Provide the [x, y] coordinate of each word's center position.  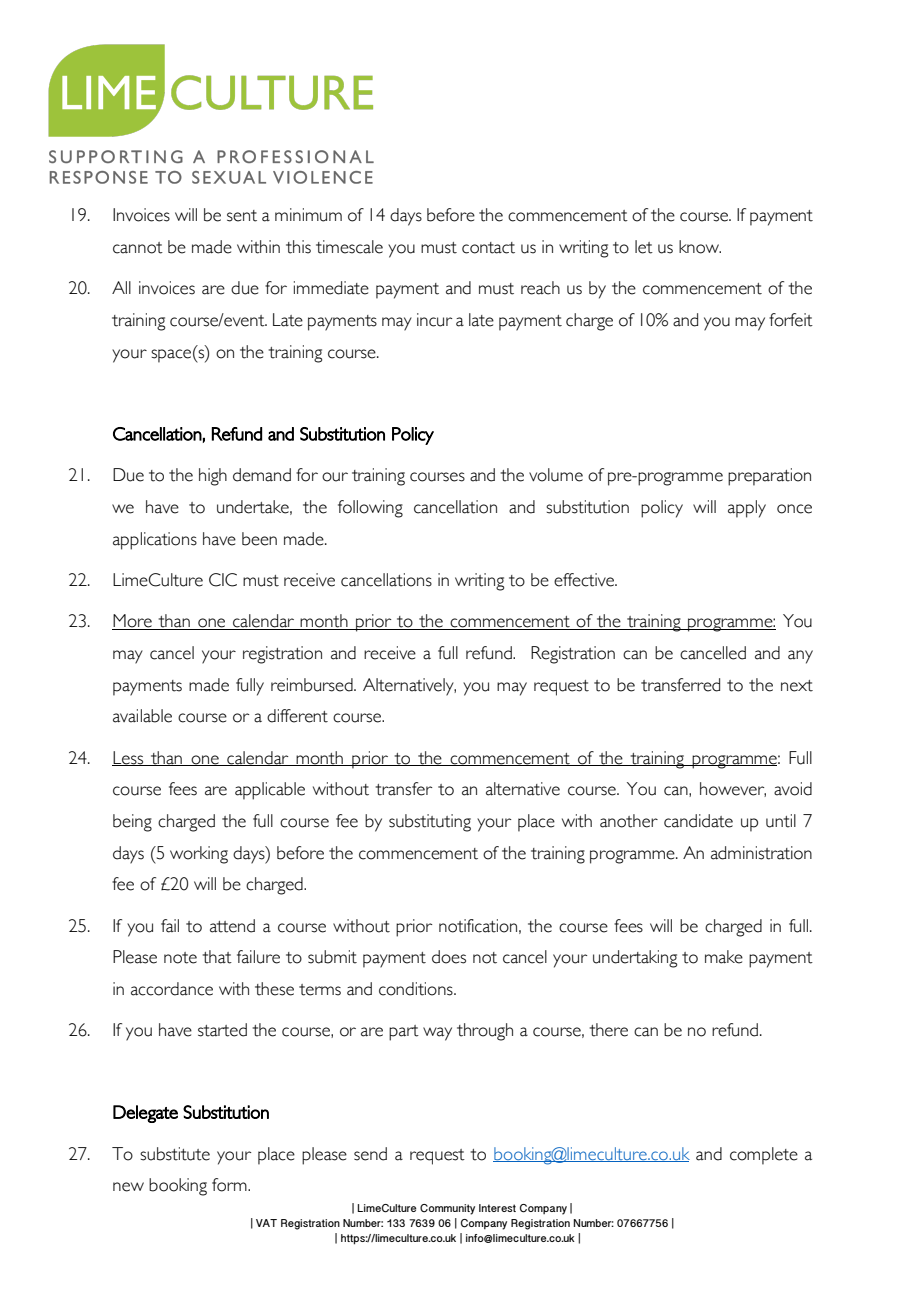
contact [488, 248]
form [230, 1185]
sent [242, 216]
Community [447, 1209]
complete [764, 1156]
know [700, 247]
